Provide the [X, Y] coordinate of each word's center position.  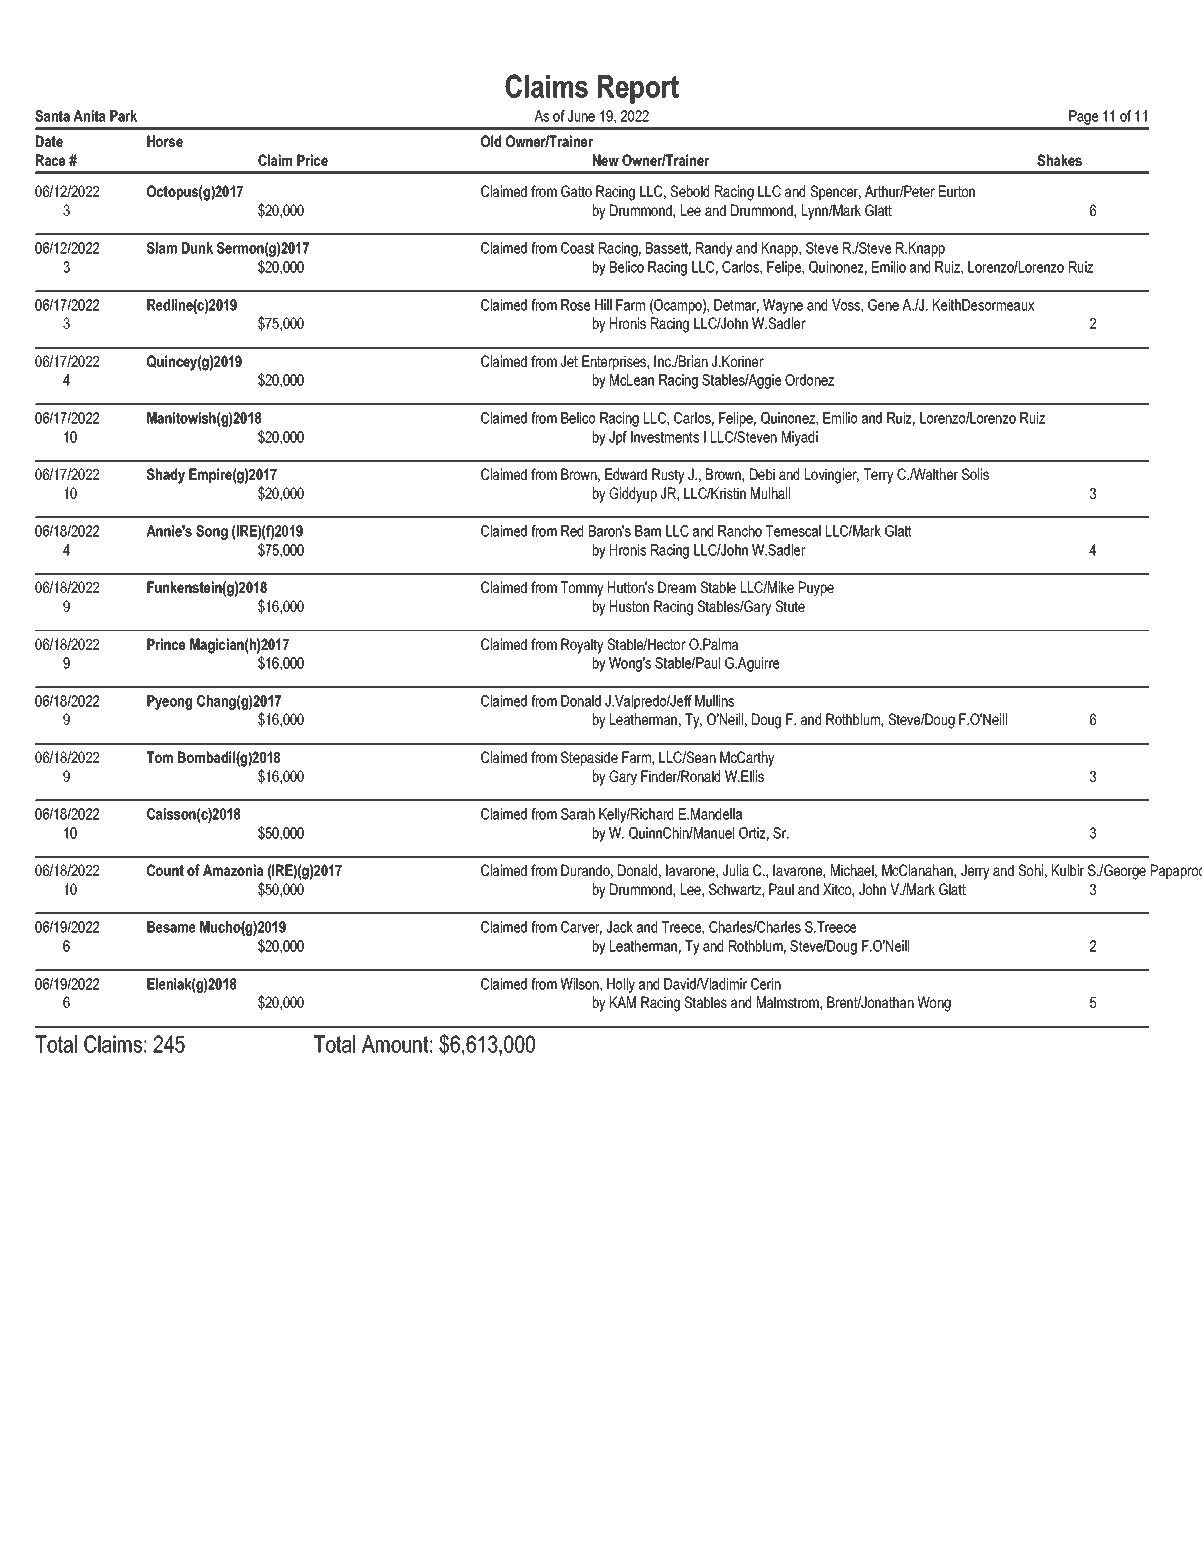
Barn [648, 531]
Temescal [793, 531]
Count [165, 870]
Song [212, 532]
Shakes [1059, 160]
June [581, 116]
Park [123, 116]
